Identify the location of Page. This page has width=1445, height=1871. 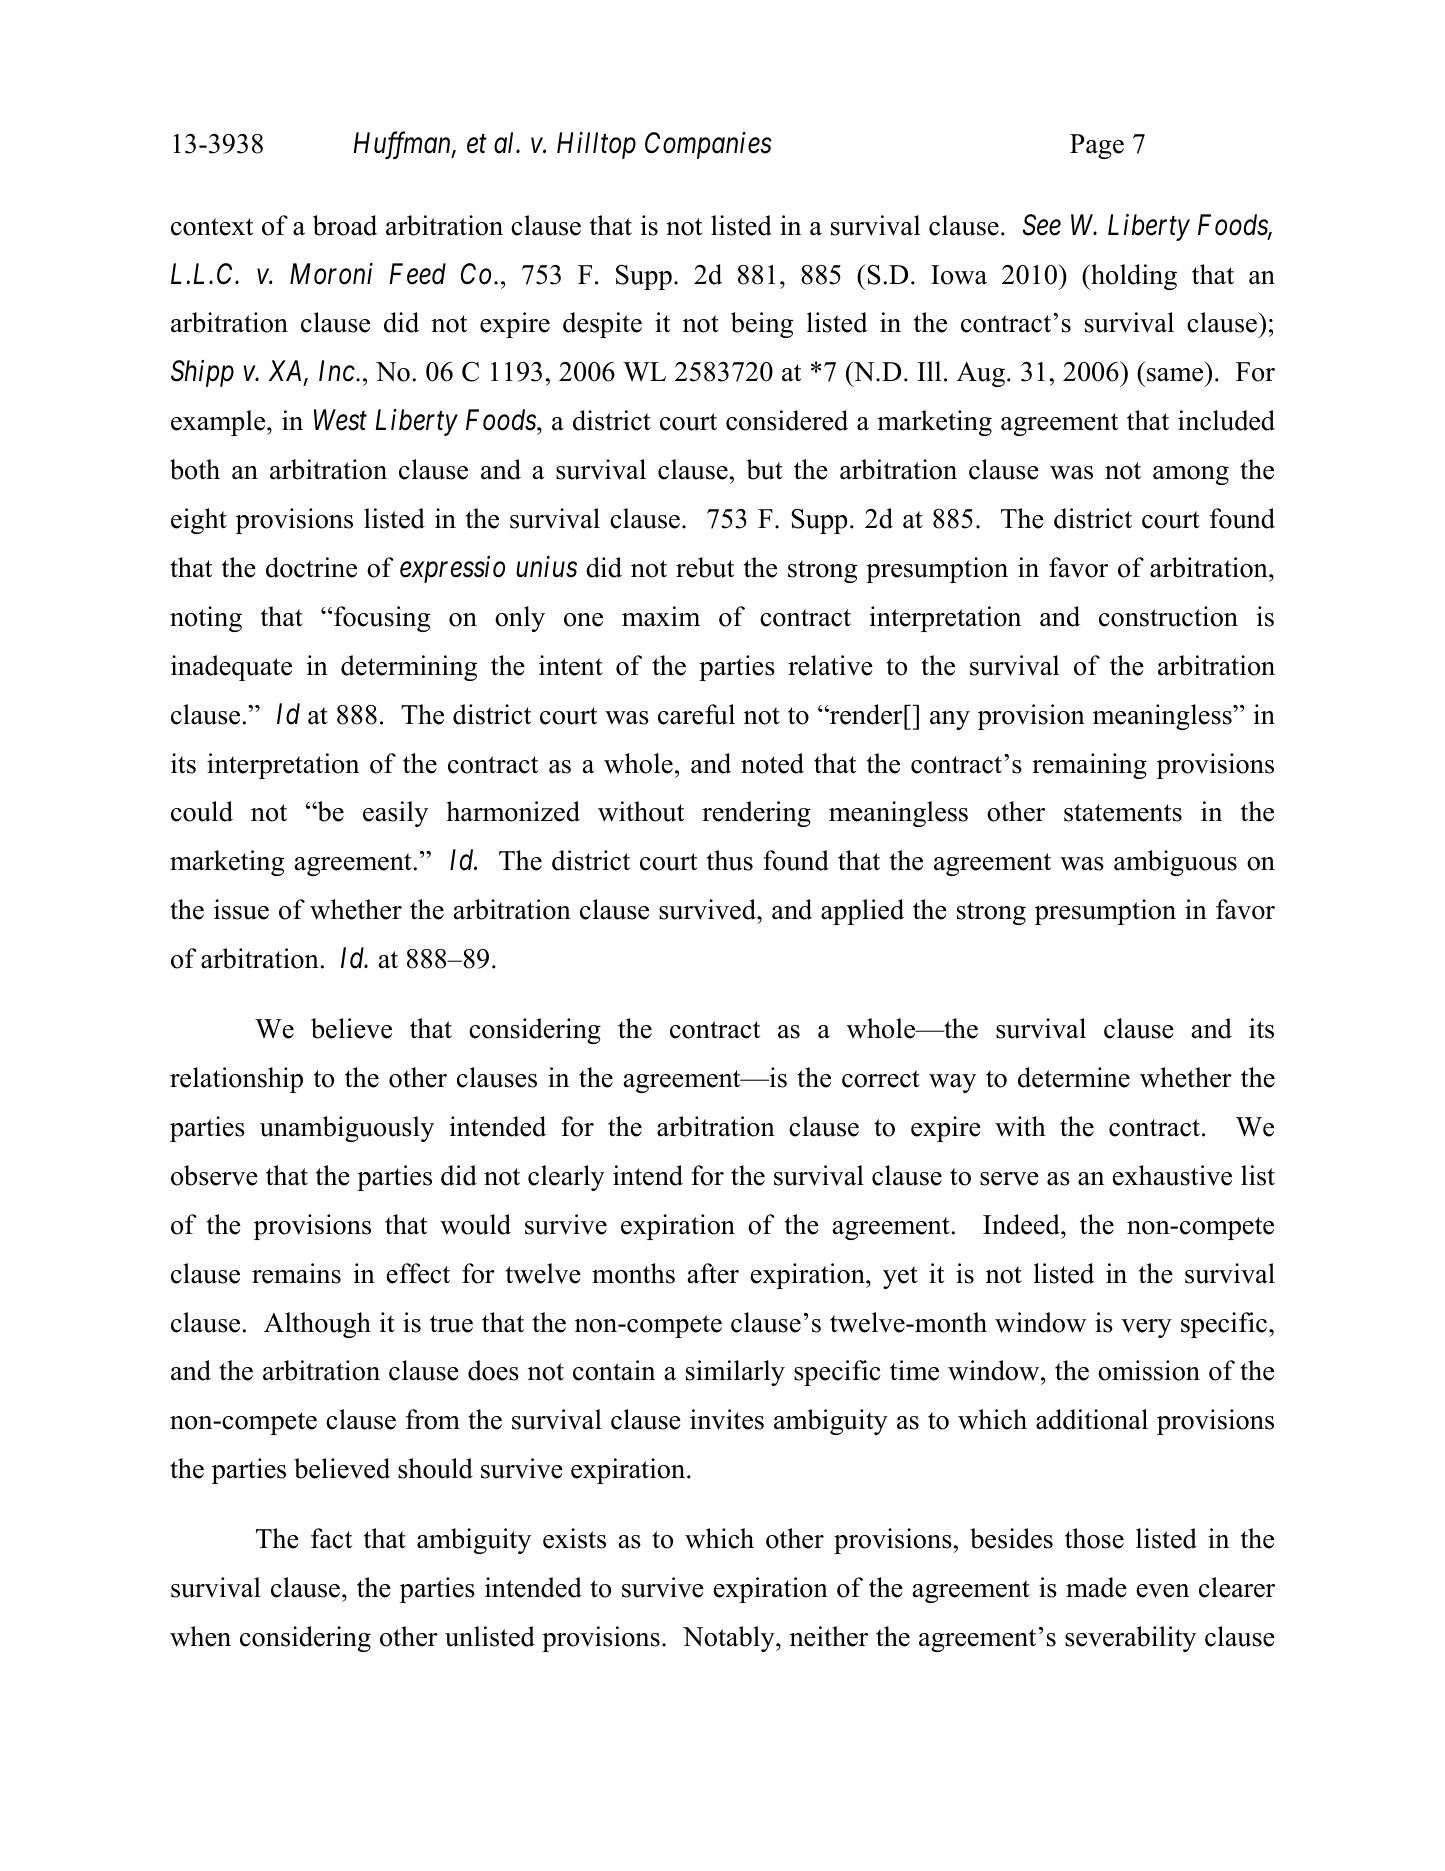
(1097, 146).
